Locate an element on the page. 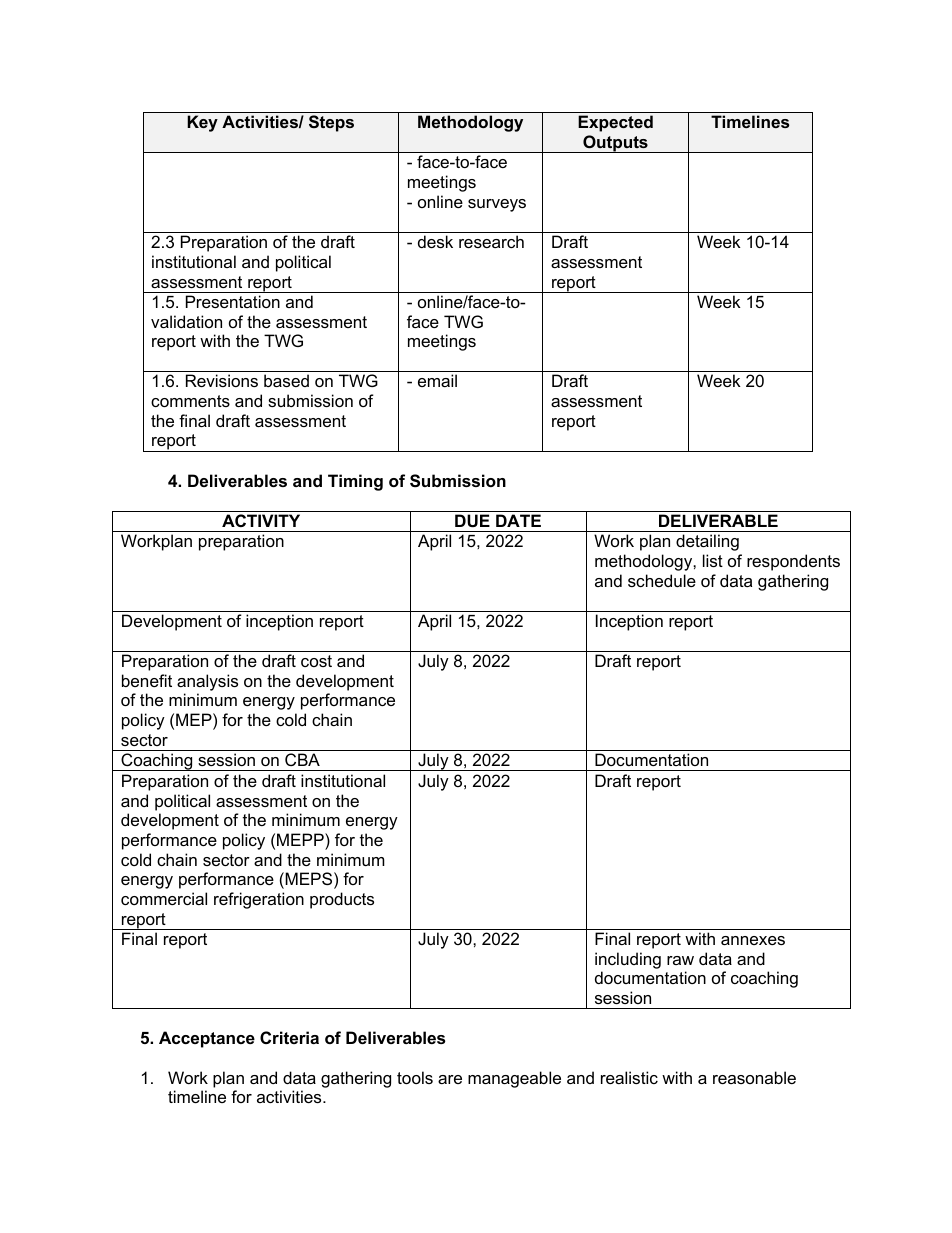 The height and width of the image is (1233, 952). respondents is located at coordinates (793, 562).
